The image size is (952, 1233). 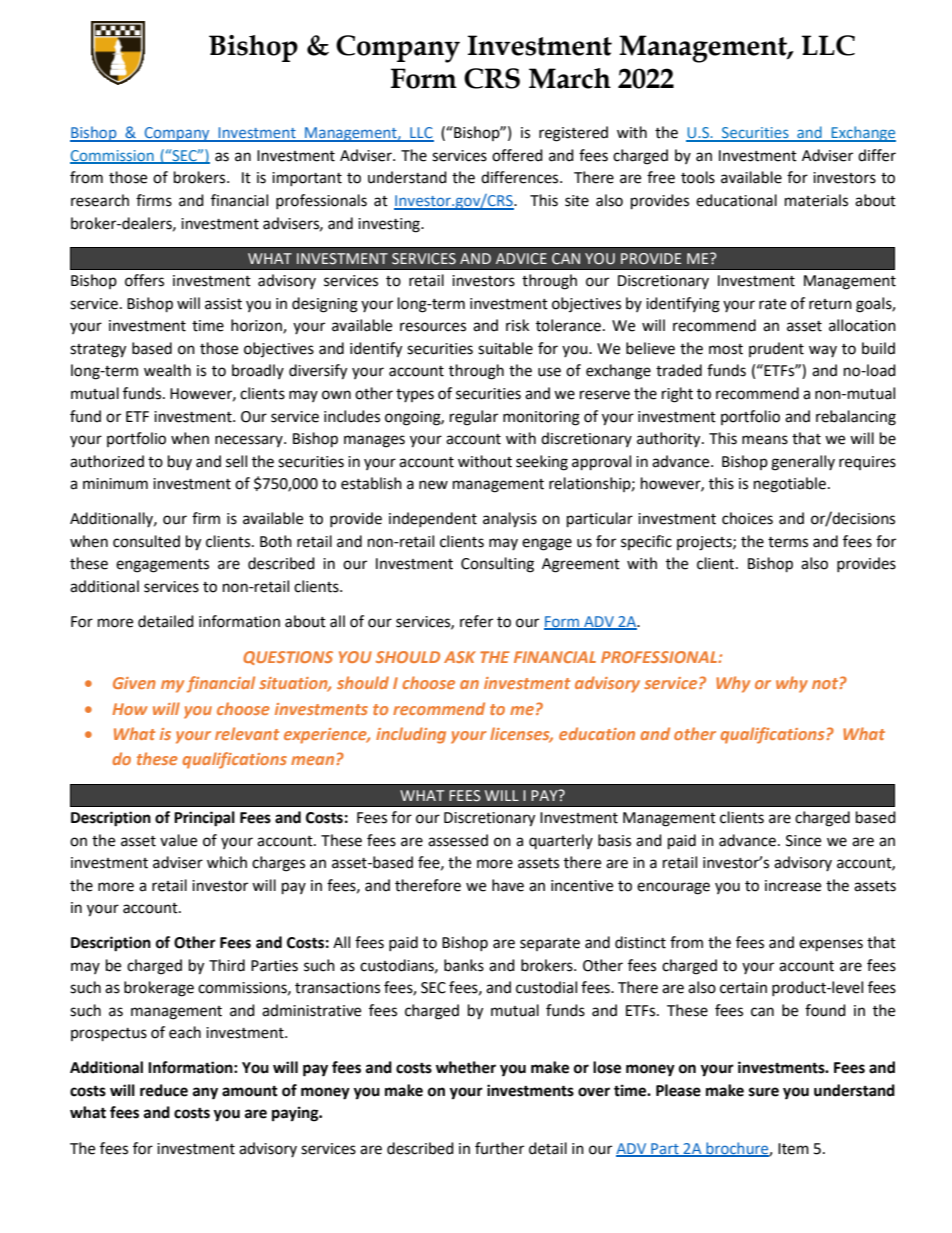 What do you see at coordinates (288, 658) in the screenshot?
I see `QUESTIONS` at bounding box center [288, 658].
